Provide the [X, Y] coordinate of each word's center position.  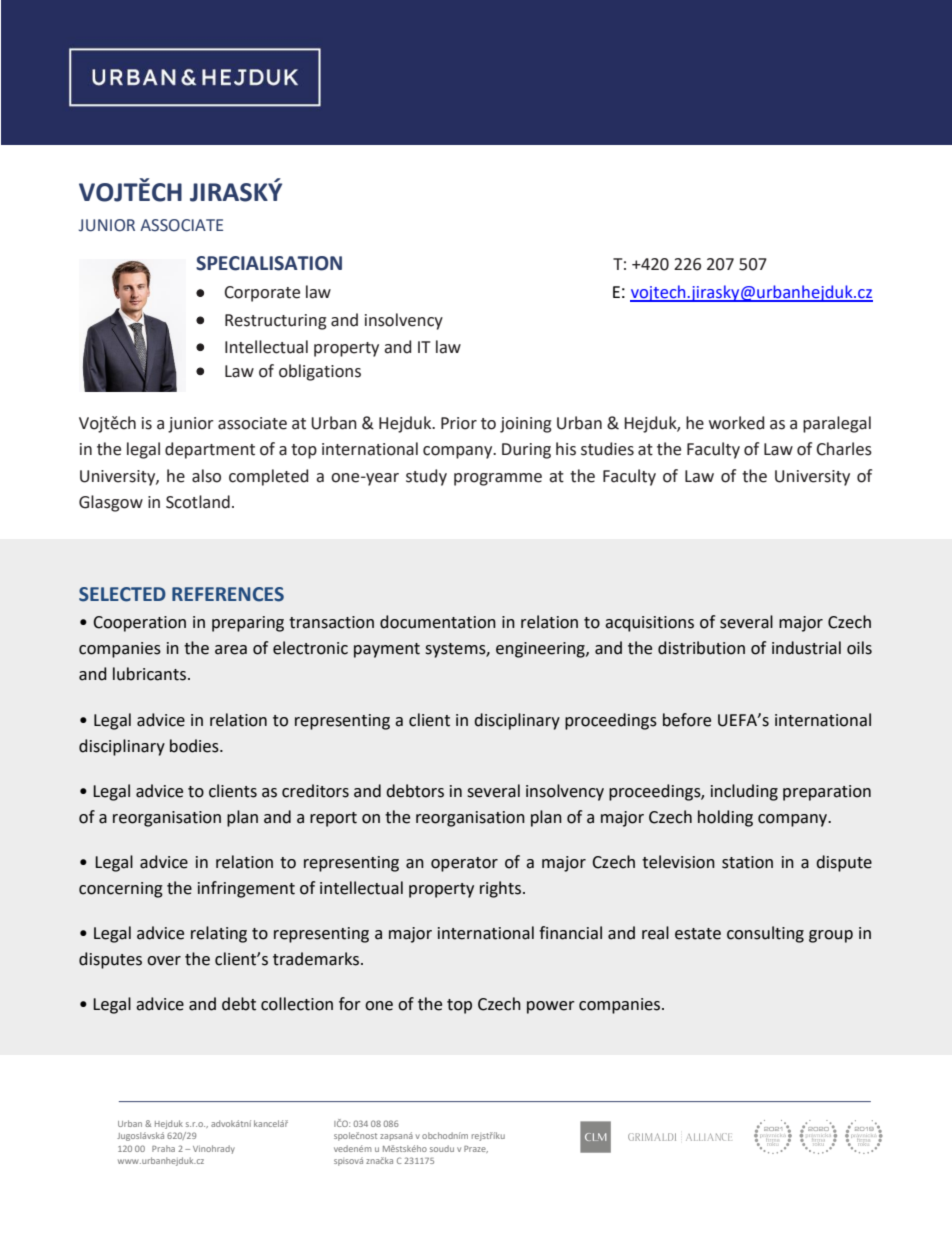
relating [219, 934]
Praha [163, 1148]
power [551, 1007]
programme [498, 479]
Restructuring [276, 322]
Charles [844, 449]
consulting [765, 934]
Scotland [198, 502]
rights [500, 889]
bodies [195, 746]
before [687, 720]
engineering [541, 650]
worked [736, 423]
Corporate [262, 294]
